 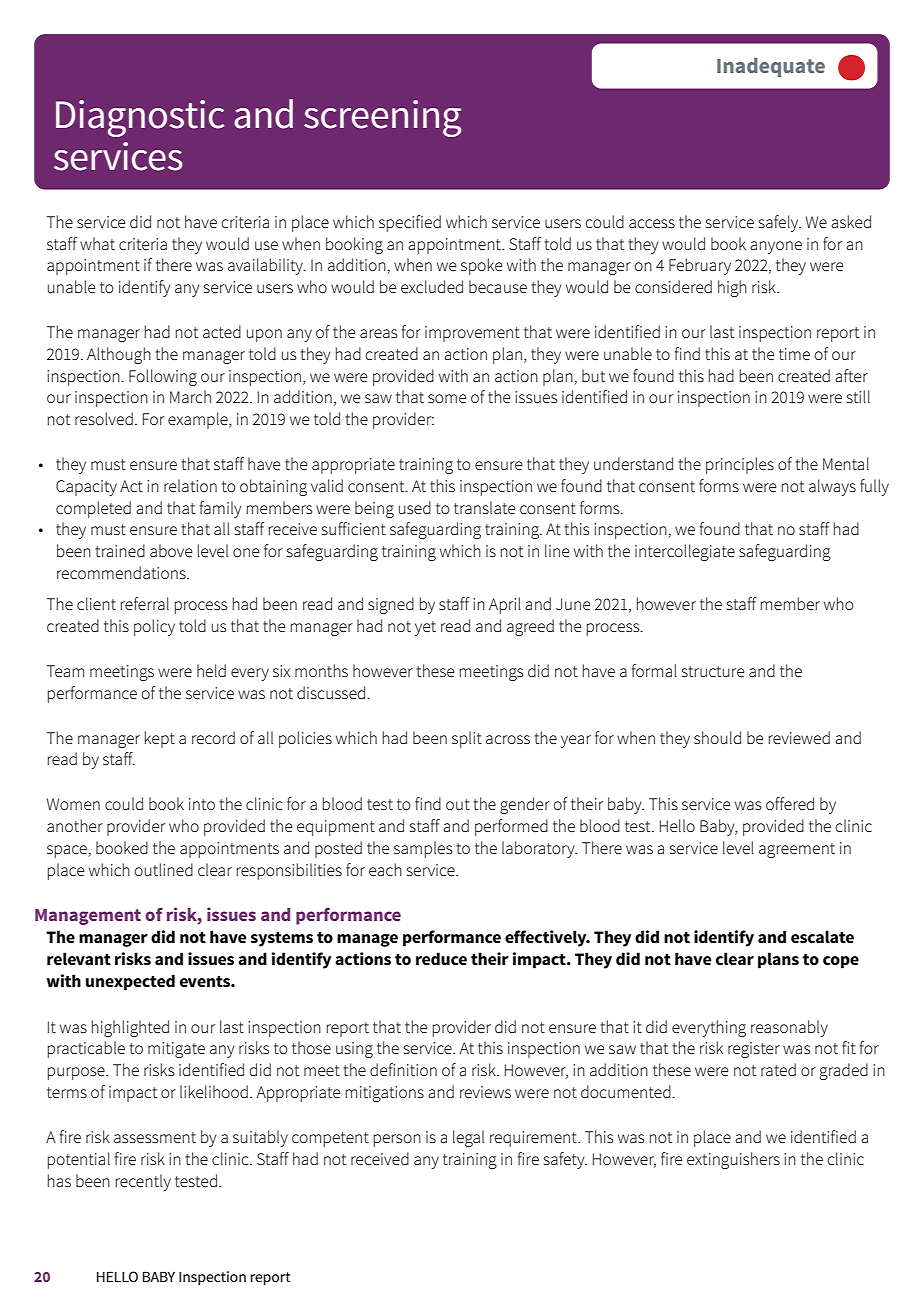 I want to click on screening, so click(x=382, y=118).
